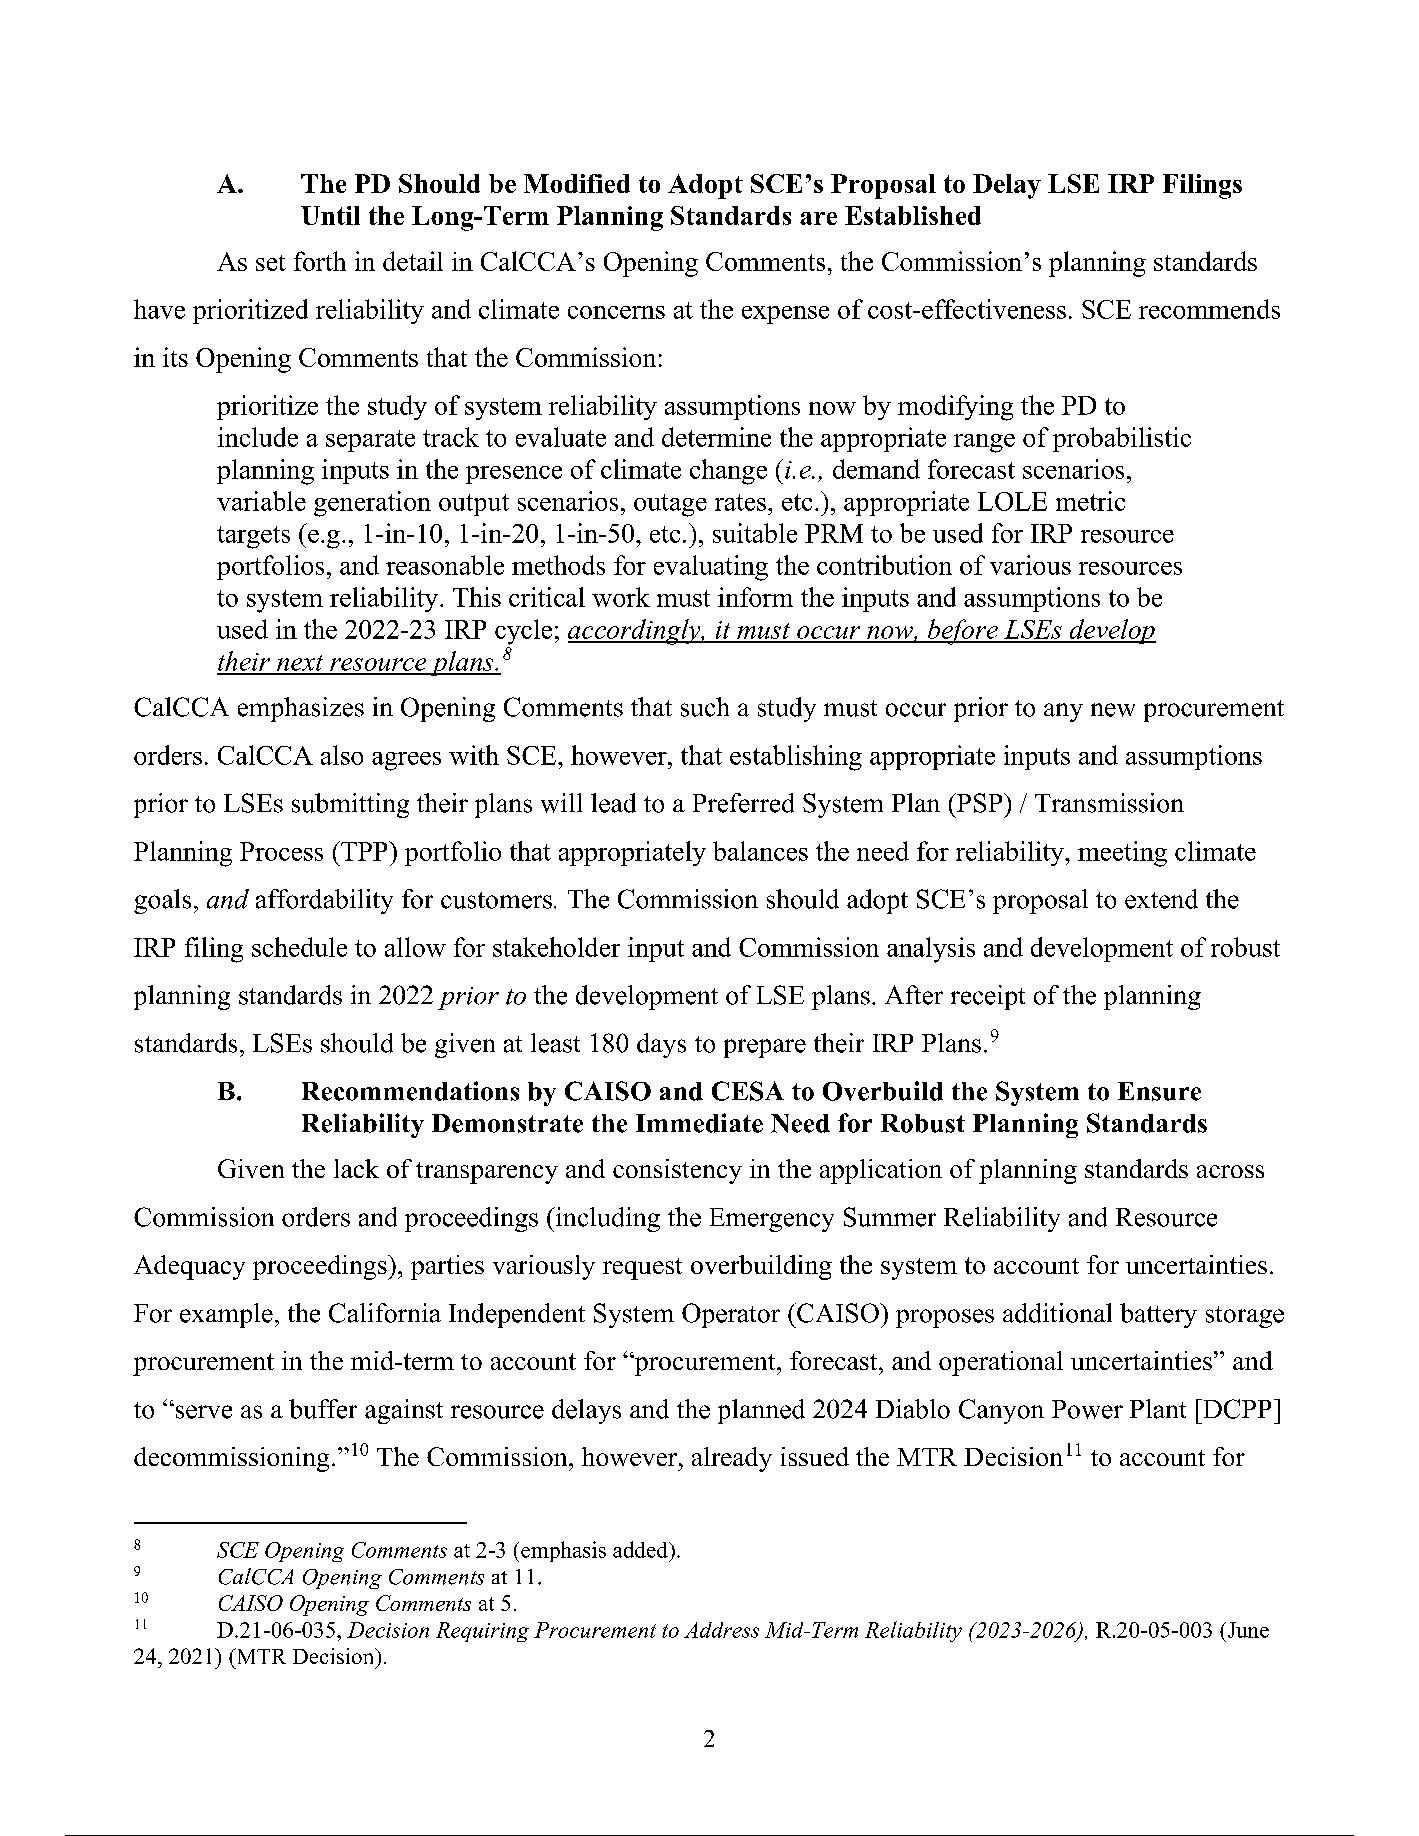 Image resolution: width=1419 pixels, height=1836 pixels. What do you see at coordinates (1161, 899) in the screenshot?
I see `extend` at bounding box center [1161, 899].
